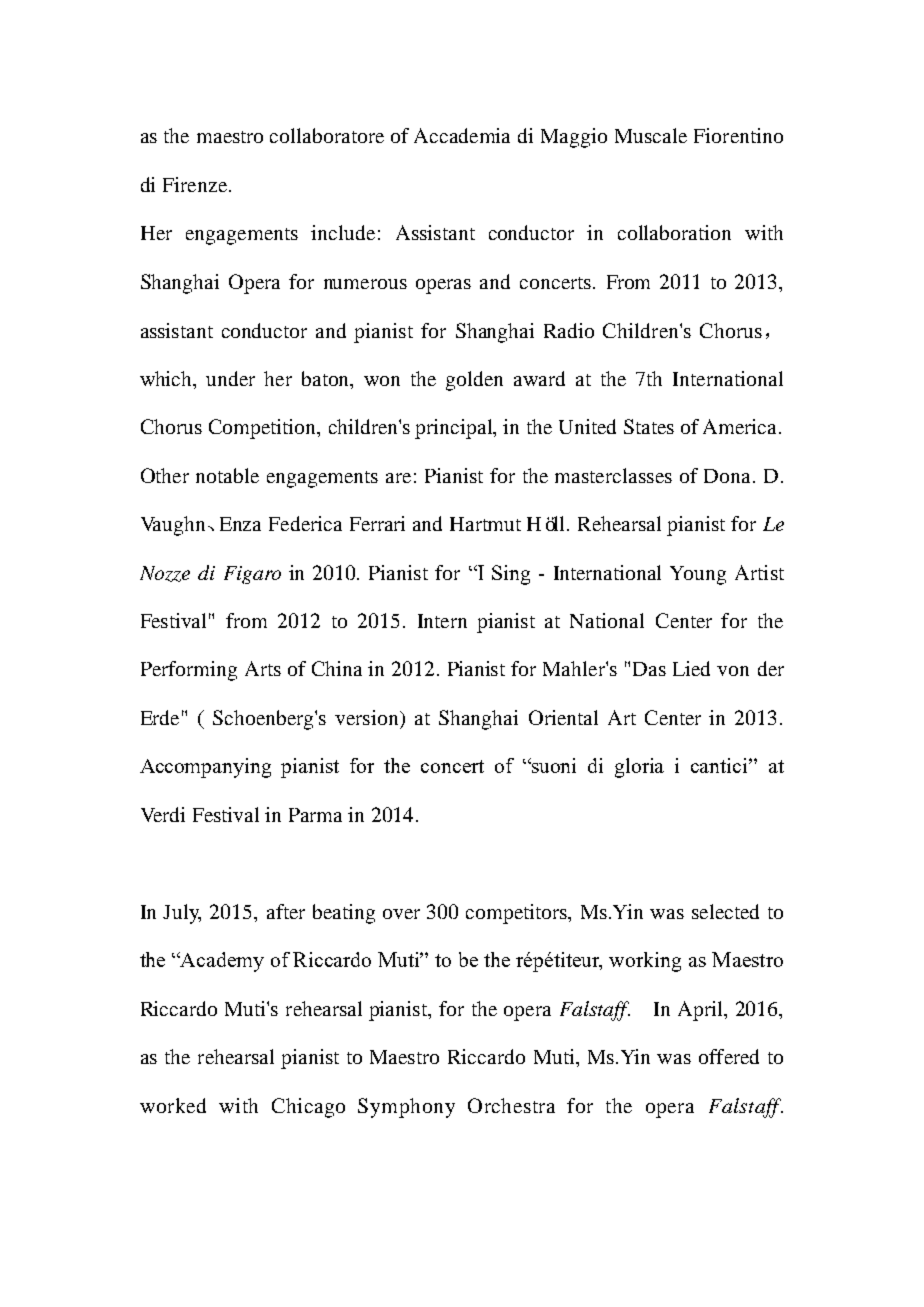  What do you see at coordinates (649, 426) in the image?
I see `States` at bounding box center [649, 426].
